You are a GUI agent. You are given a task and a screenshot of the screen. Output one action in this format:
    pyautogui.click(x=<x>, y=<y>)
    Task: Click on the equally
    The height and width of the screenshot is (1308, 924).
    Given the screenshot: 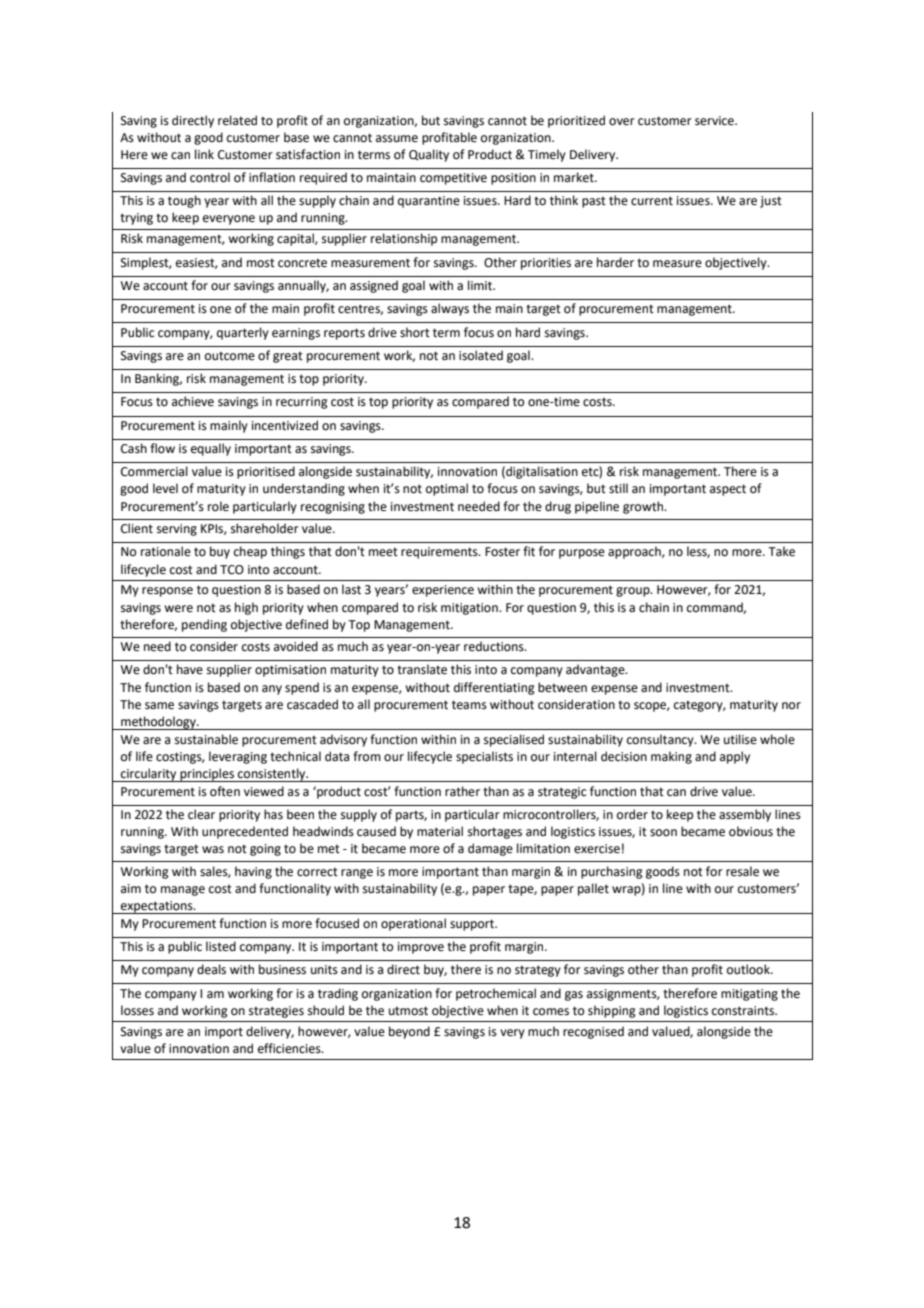 What is the action you would take?
    pyautogui.click(x=211, y=449)
